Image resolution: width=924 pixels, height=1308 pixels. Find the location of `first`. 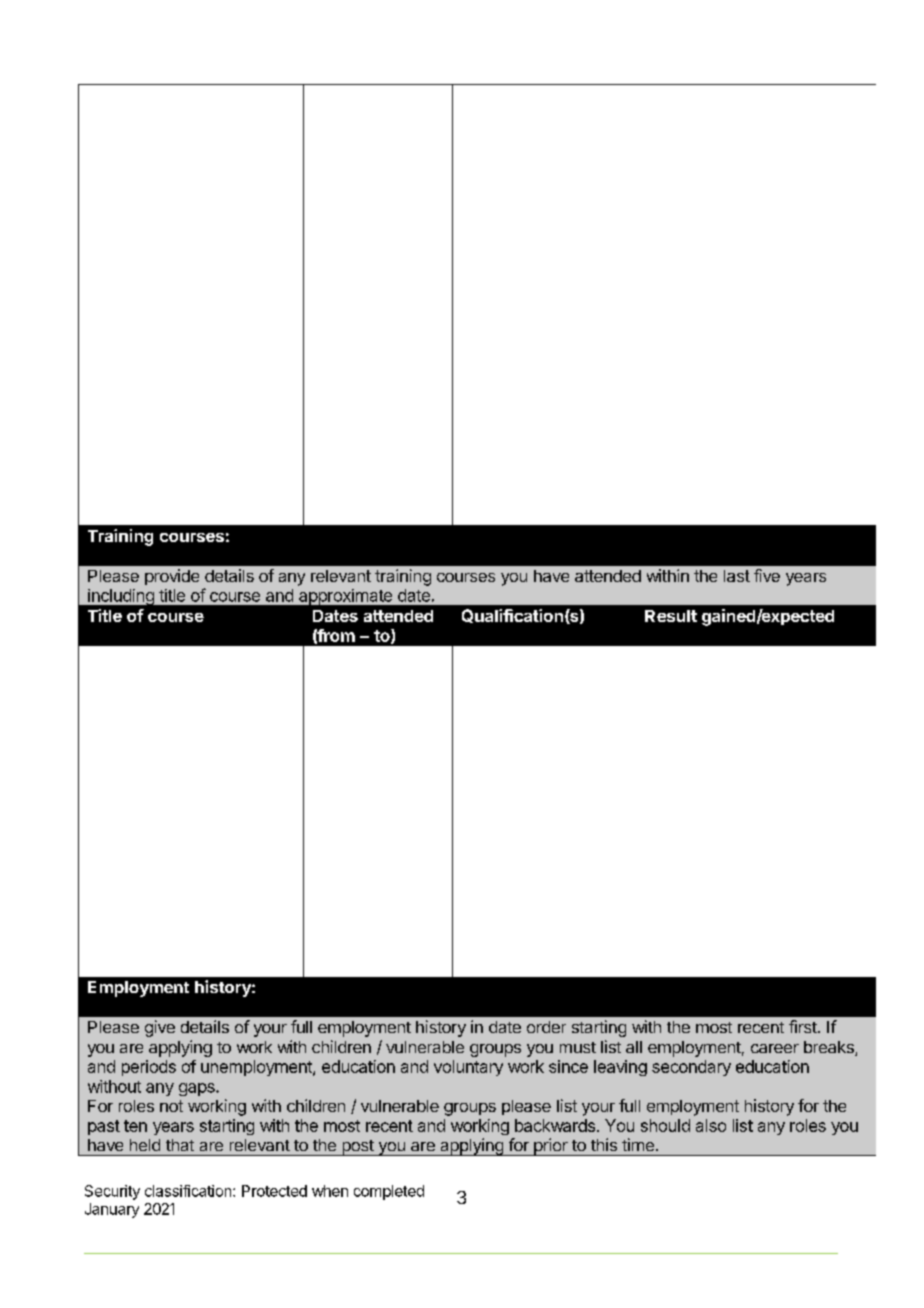

first is located at coordinates (804, 1026).
